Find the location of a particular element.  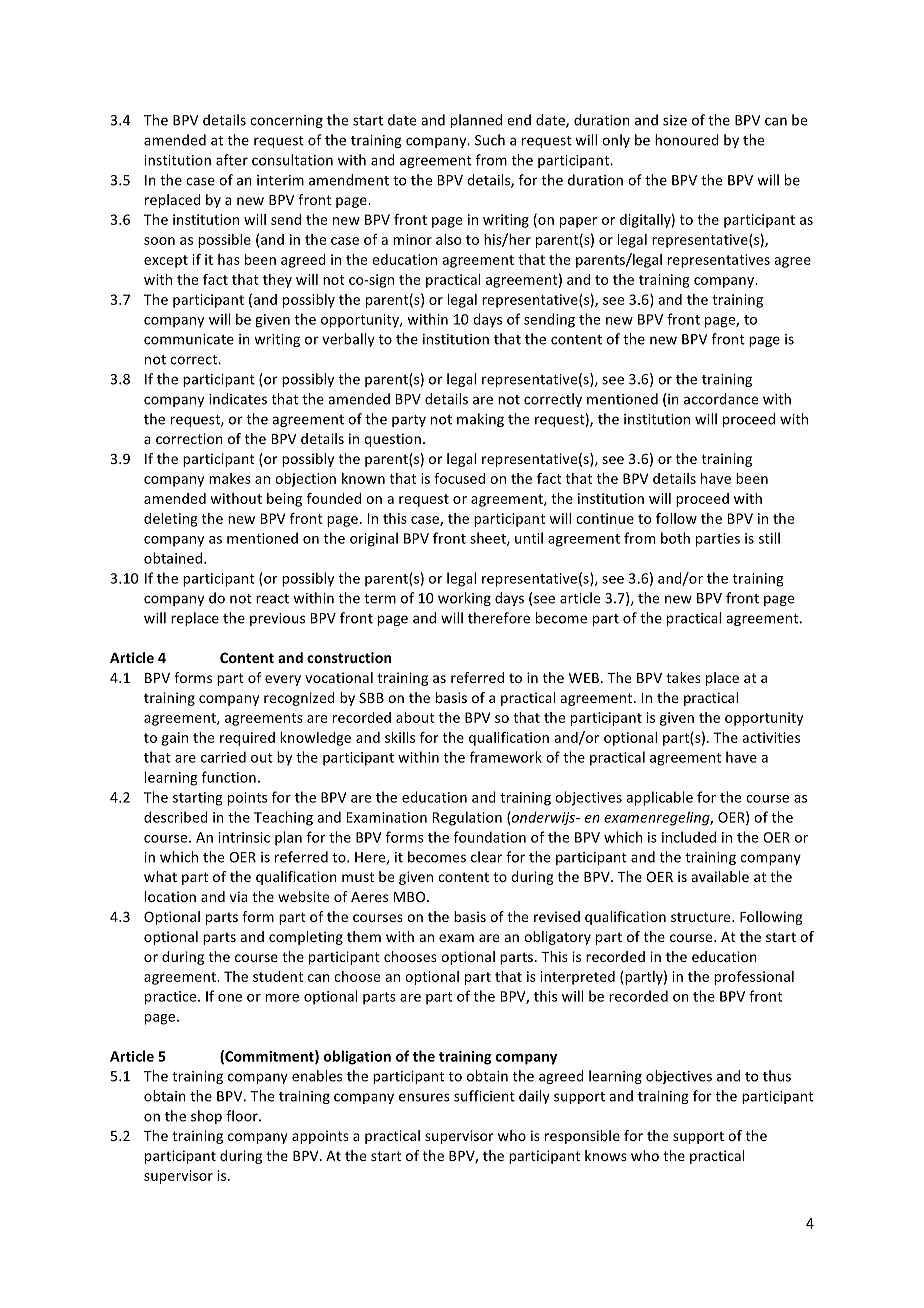

takes is located at coordinates (683, 677).
